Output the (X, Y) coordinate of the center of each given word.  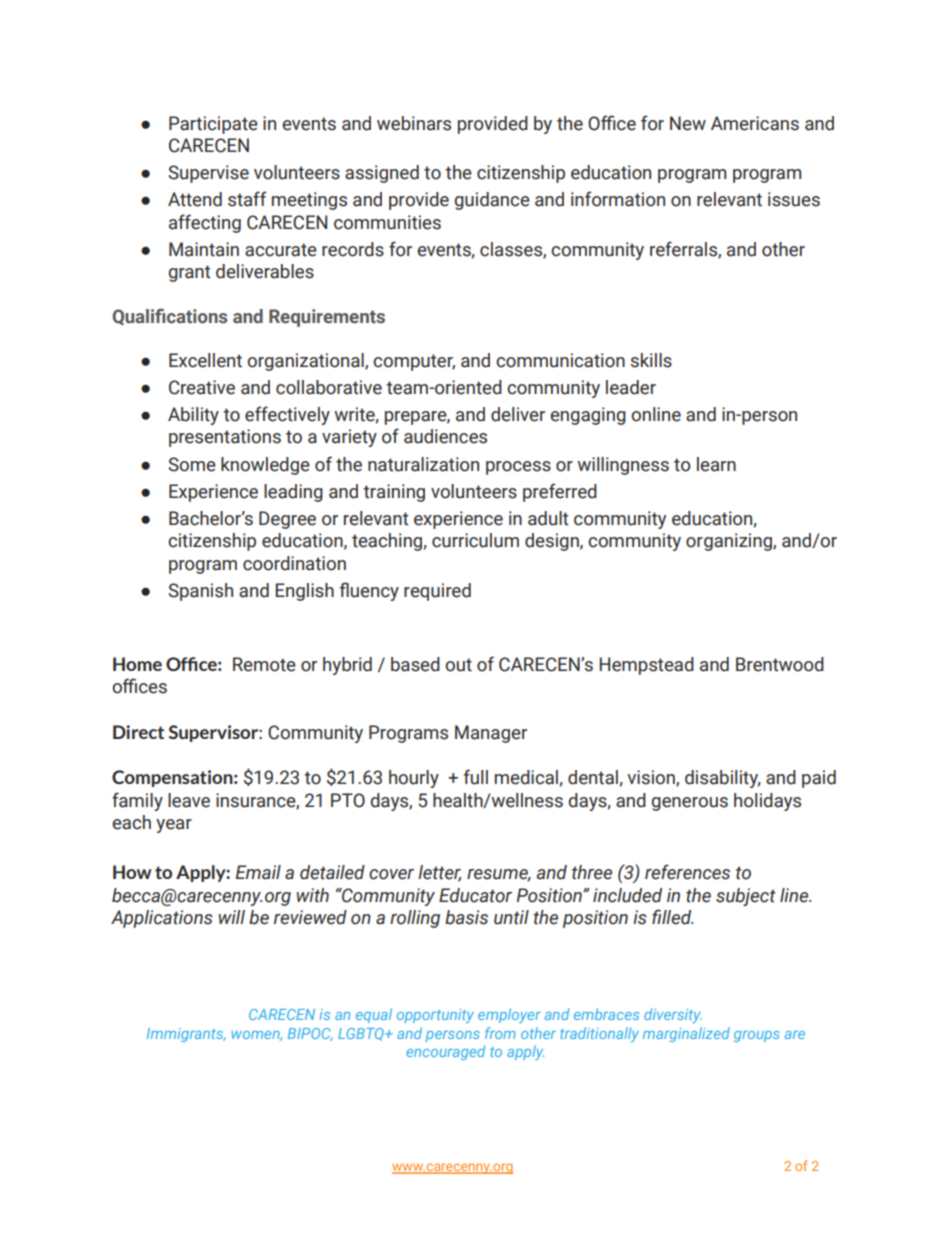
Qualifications (169, 316)
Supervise (208, 174)
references (687, 872)
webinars (414, 123)
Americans (755, 123)
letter (439, 873)
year (174, 826)
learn (716, 464)
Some (192, 464)
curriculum (475, 540)
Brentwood (780, 664)
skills (651, 360)
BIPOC (310, 1034)
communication (560, 360)
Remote (264, 664)
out (458, 665)
